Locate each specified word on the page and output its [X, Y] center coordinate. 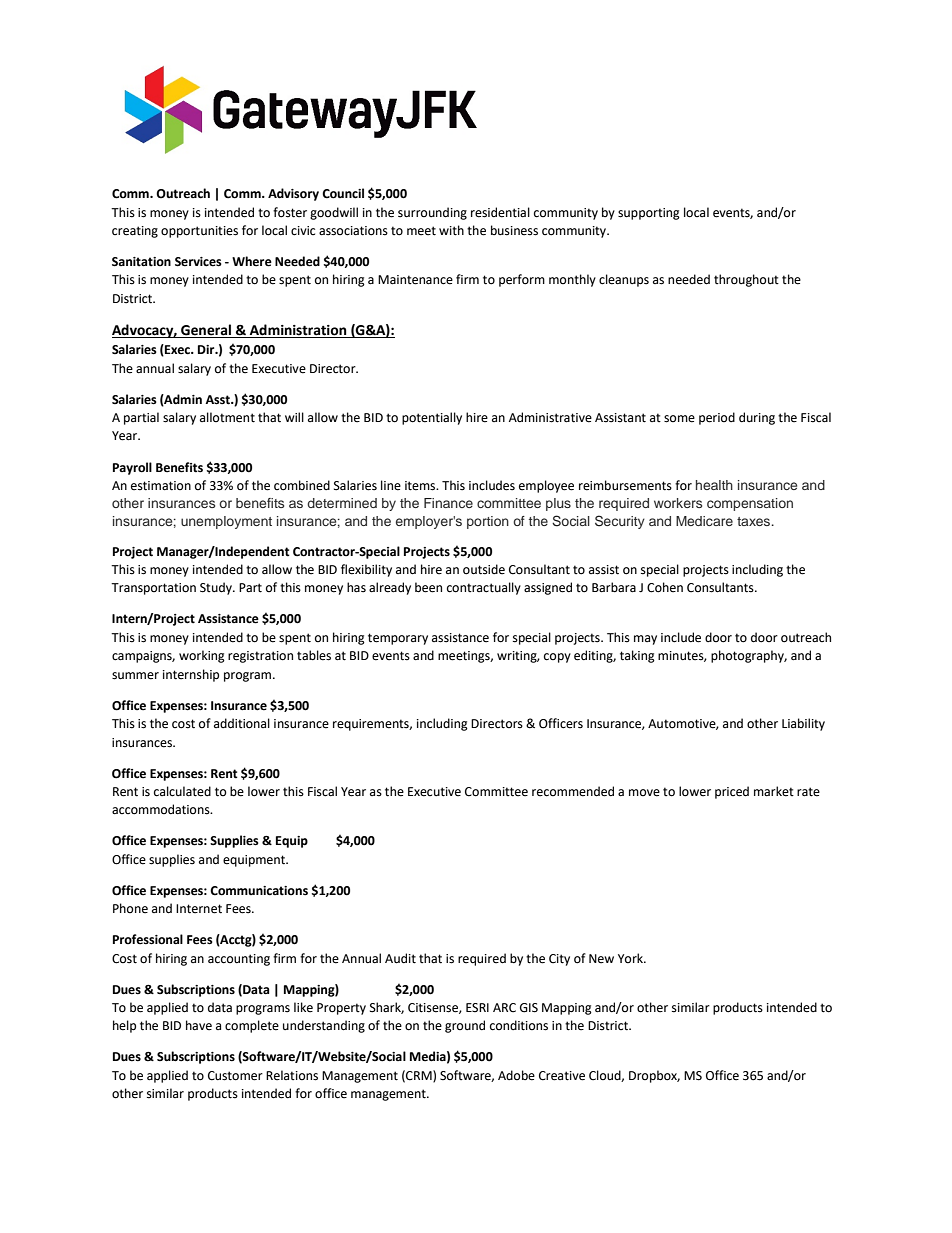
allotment [227, 417]
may [645, 640]
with [451, 230]
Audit [400, 958]
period [717, 418]
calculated [182, 791]
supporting [649, 214]
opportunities [199, 232]
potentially [432, 418]
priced [732, 792]
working [202, 656]
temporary [398, 639]
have [199, 1025]
